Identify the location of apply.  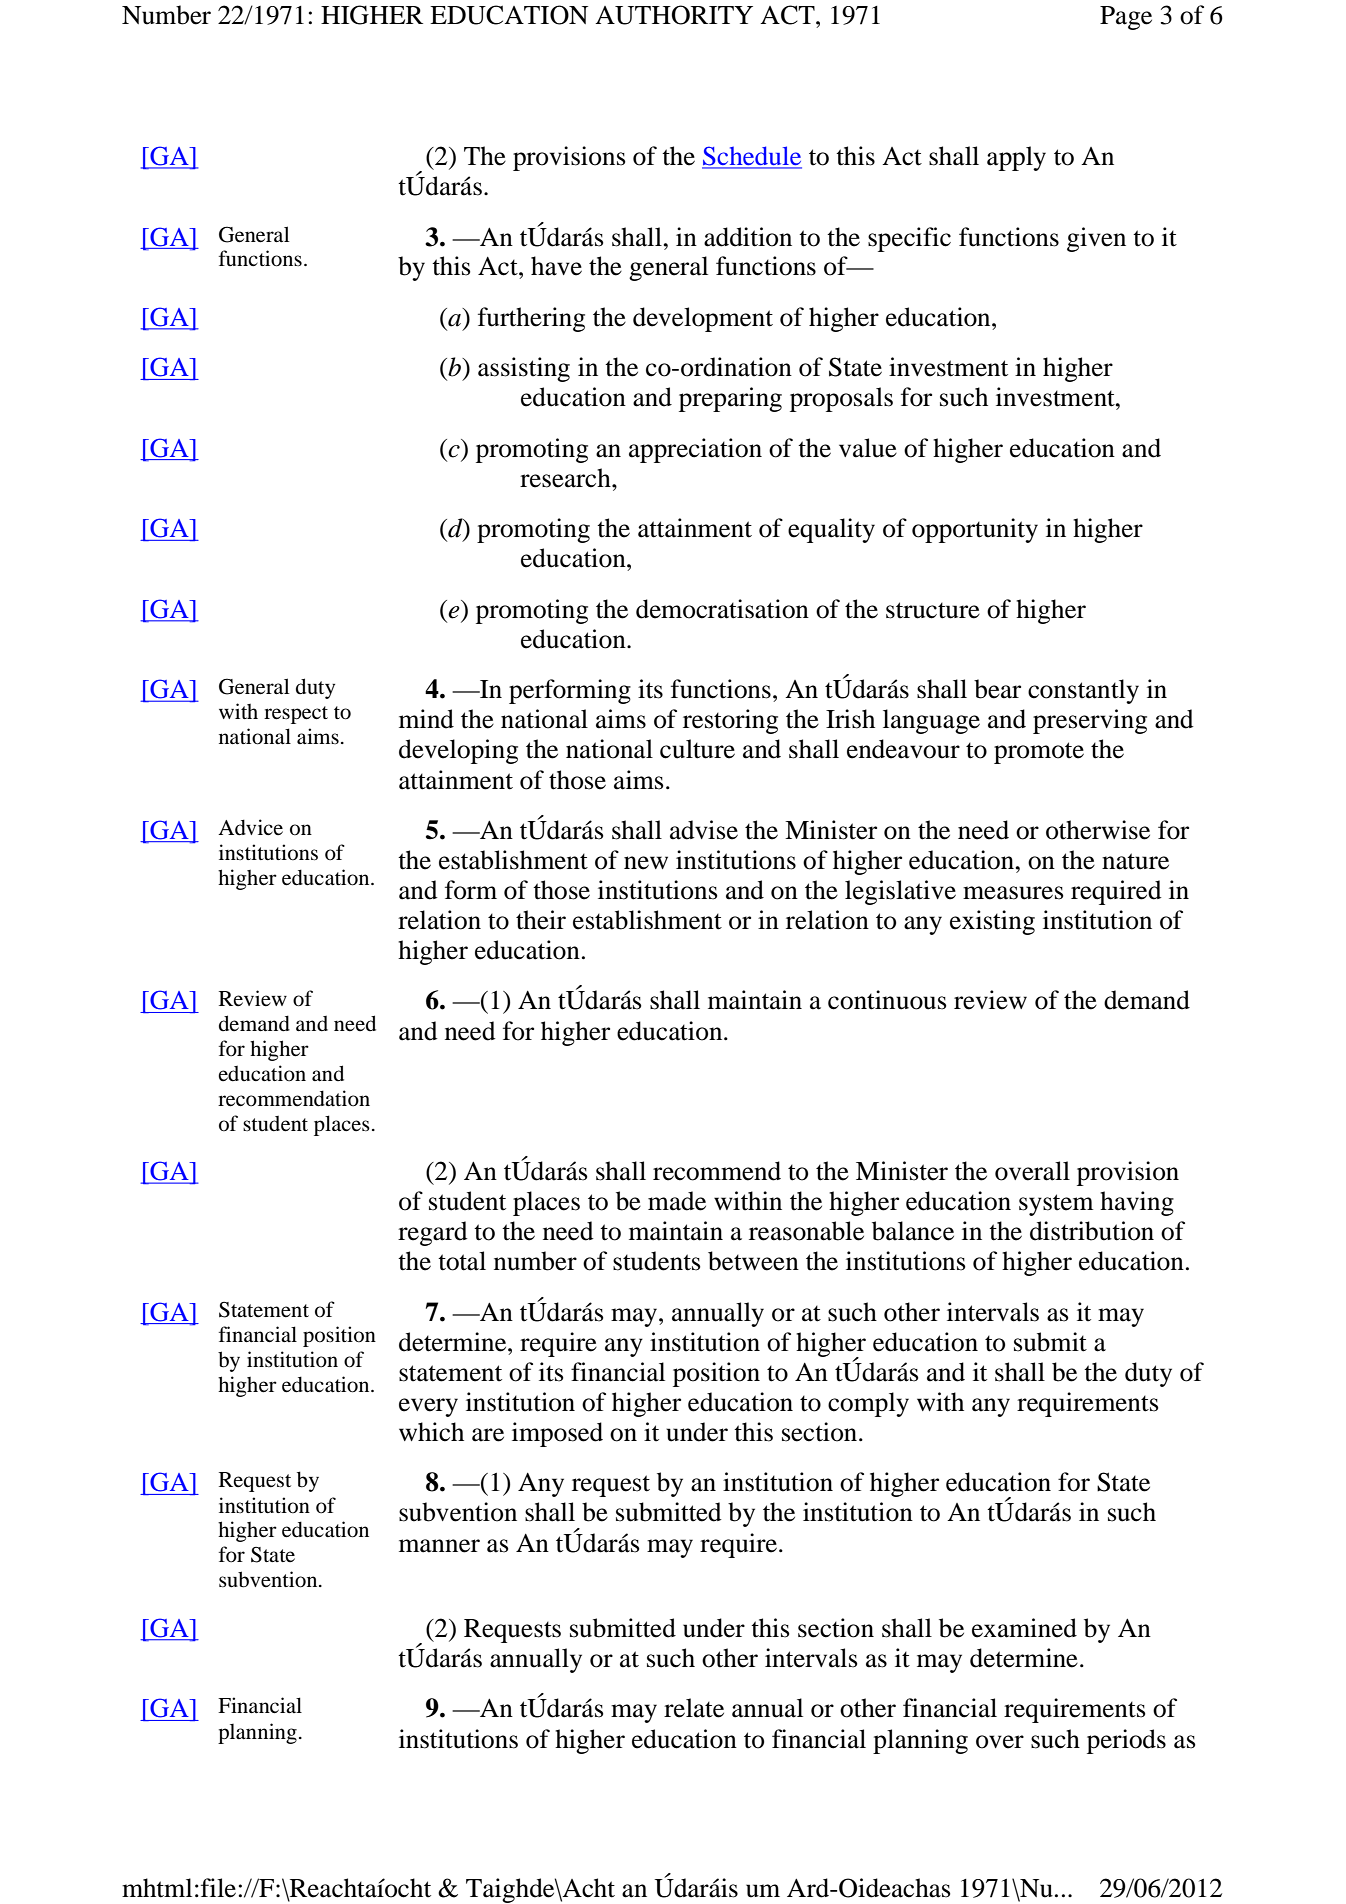
(1016, 158).
